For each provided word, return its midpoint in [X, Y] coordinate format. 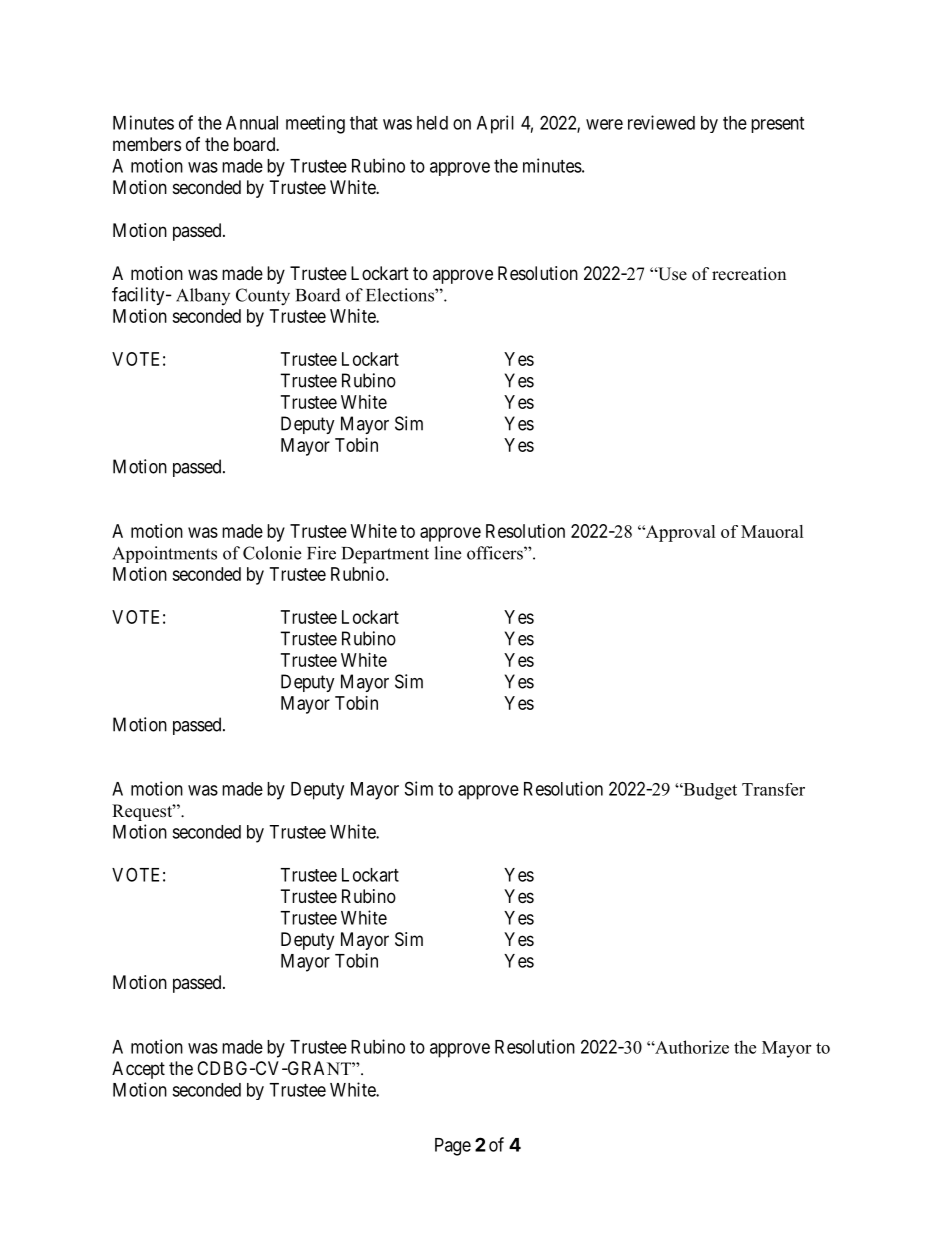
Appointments [164, 554]
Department [385, 555]
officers [496, 553]
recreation [749, 274]
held [432, 123]
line [447, 553]
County [263, 297]
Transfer [773, 789]
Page [453, 1147]
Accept [138, 1070]
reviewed [661, 122]
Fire [321, 553]
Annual [252, 123]
